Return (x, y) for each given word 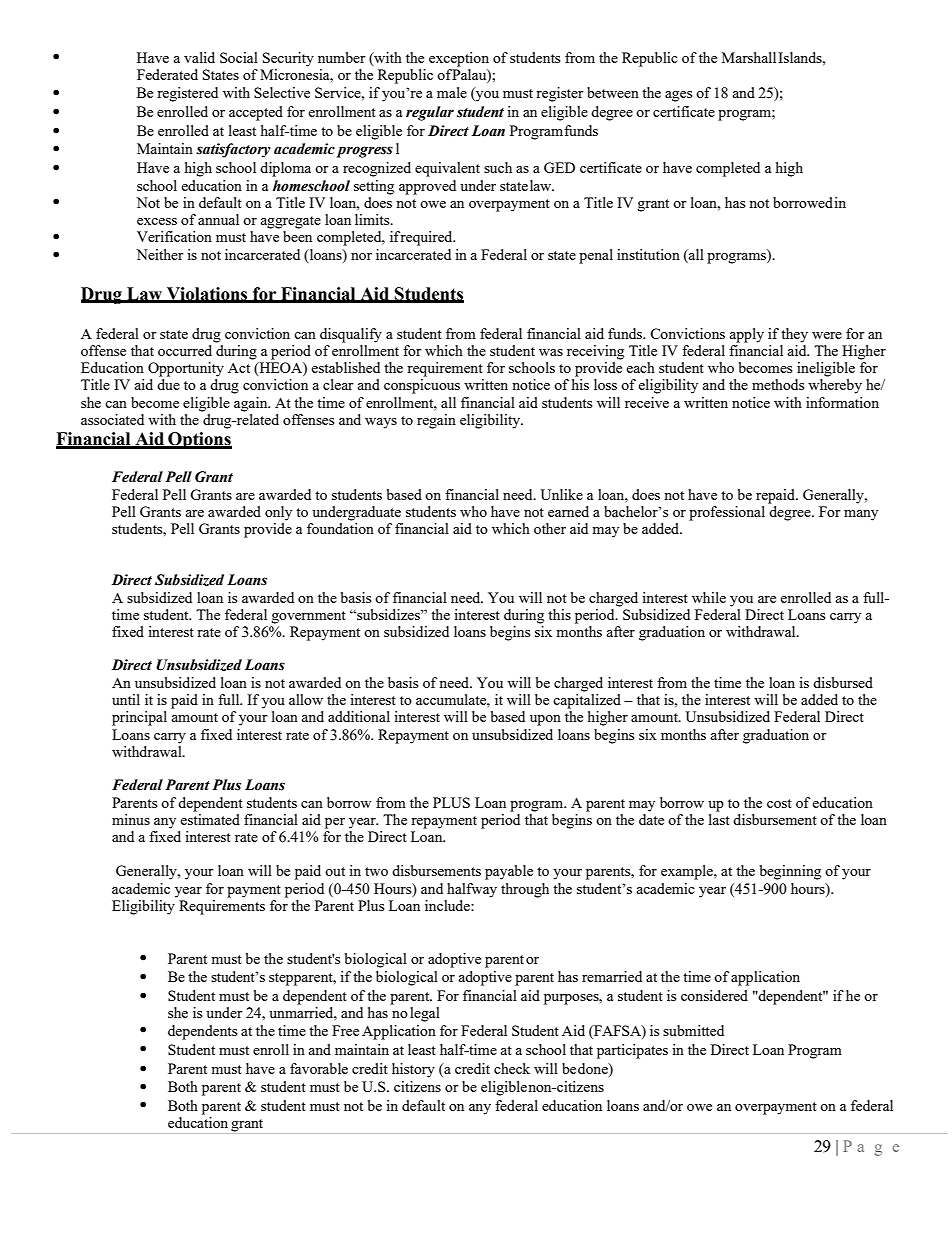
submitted (693, 1030)
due (168, 384)
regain (436, 421)
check (512, 1068)
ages (678, 96)
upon (545, 720)
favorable (319, 1068)
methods (778, 384)
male (452, 92)
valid (199, 57)
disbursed (843, 682)
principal (139, 718)
